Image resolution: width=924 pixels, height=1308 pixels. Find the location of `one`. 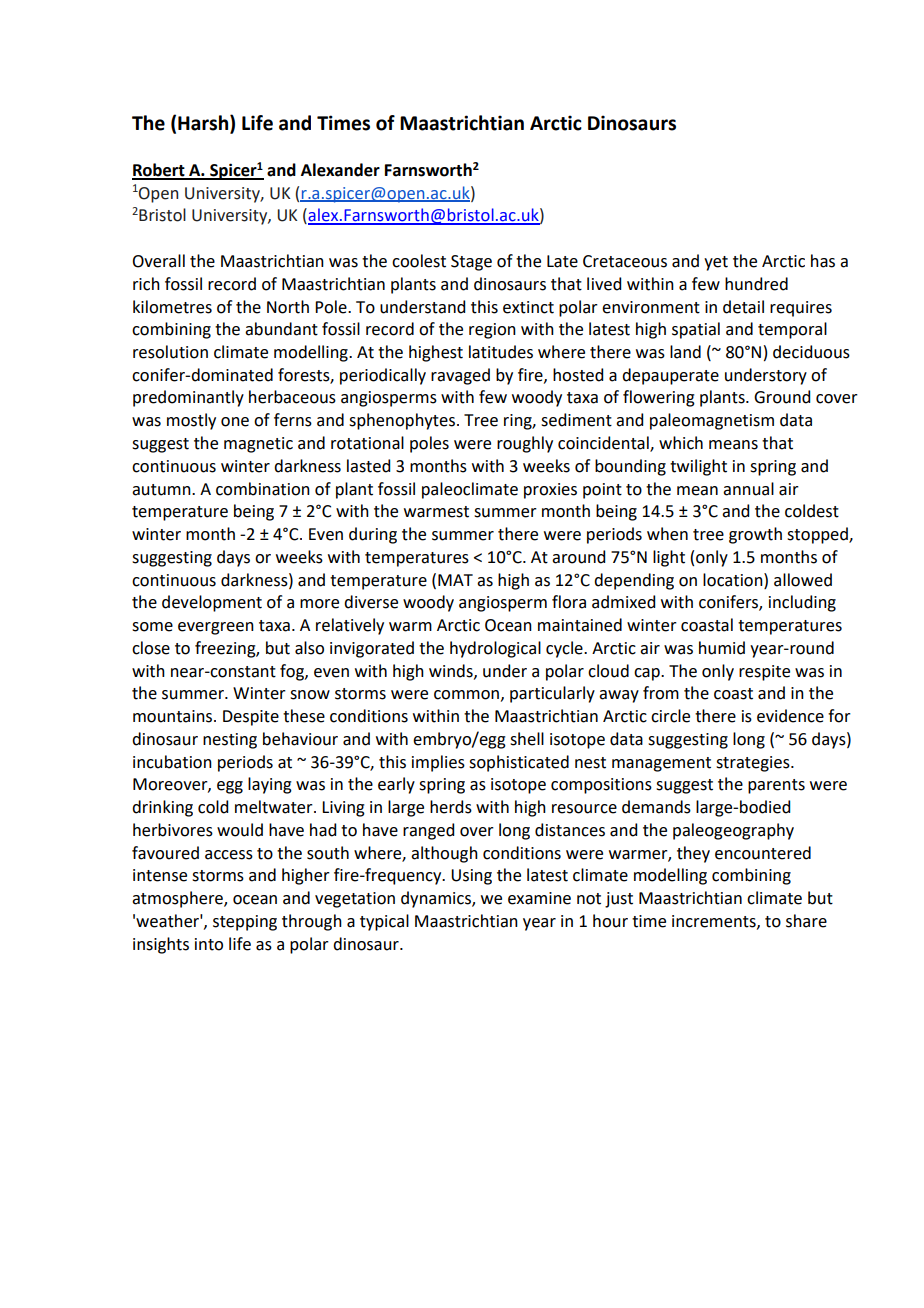

one is located at coordinates (235, 422).
